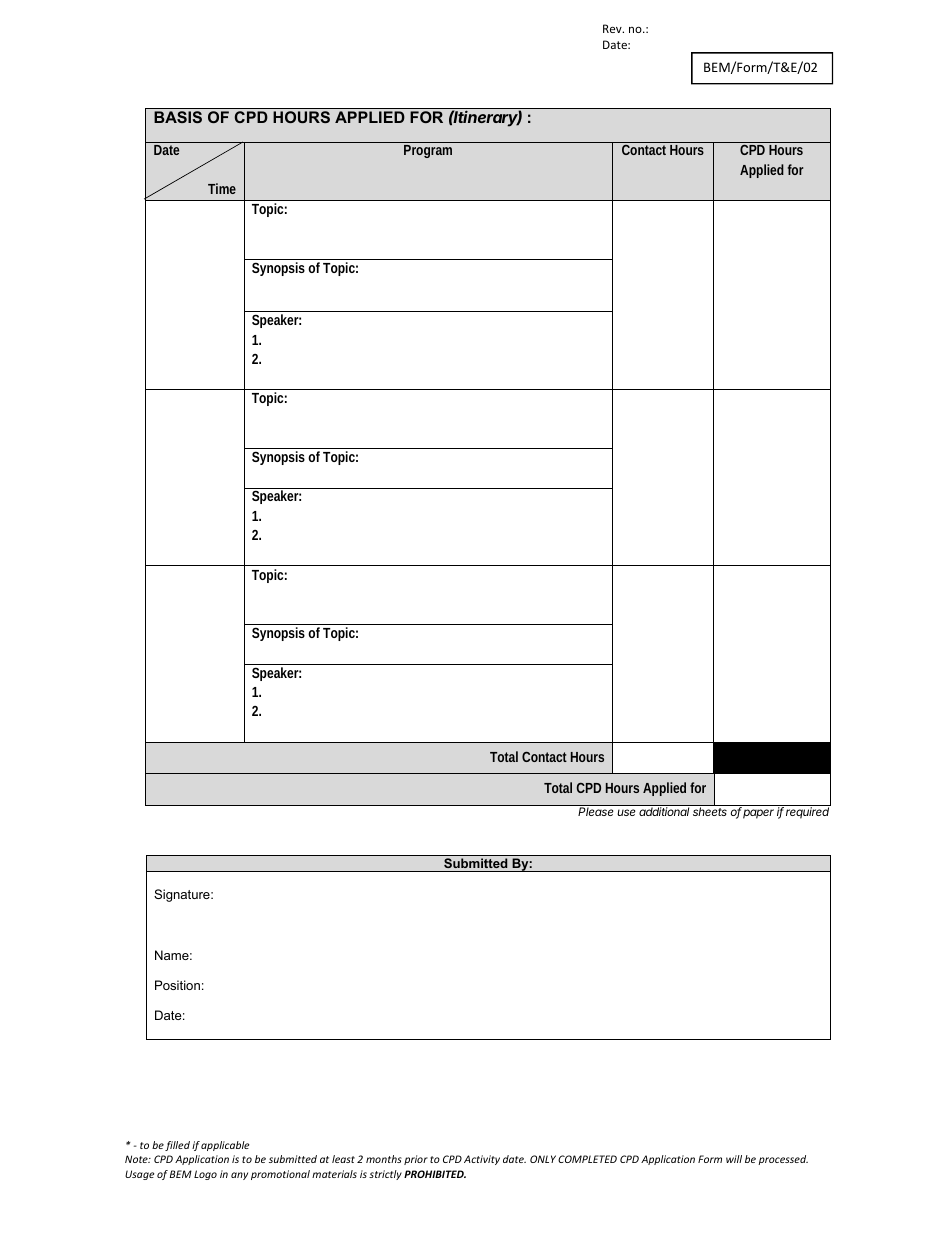  Describe the element at coordinates (595, 811) in the screenshot. I see `Please` at that location.
